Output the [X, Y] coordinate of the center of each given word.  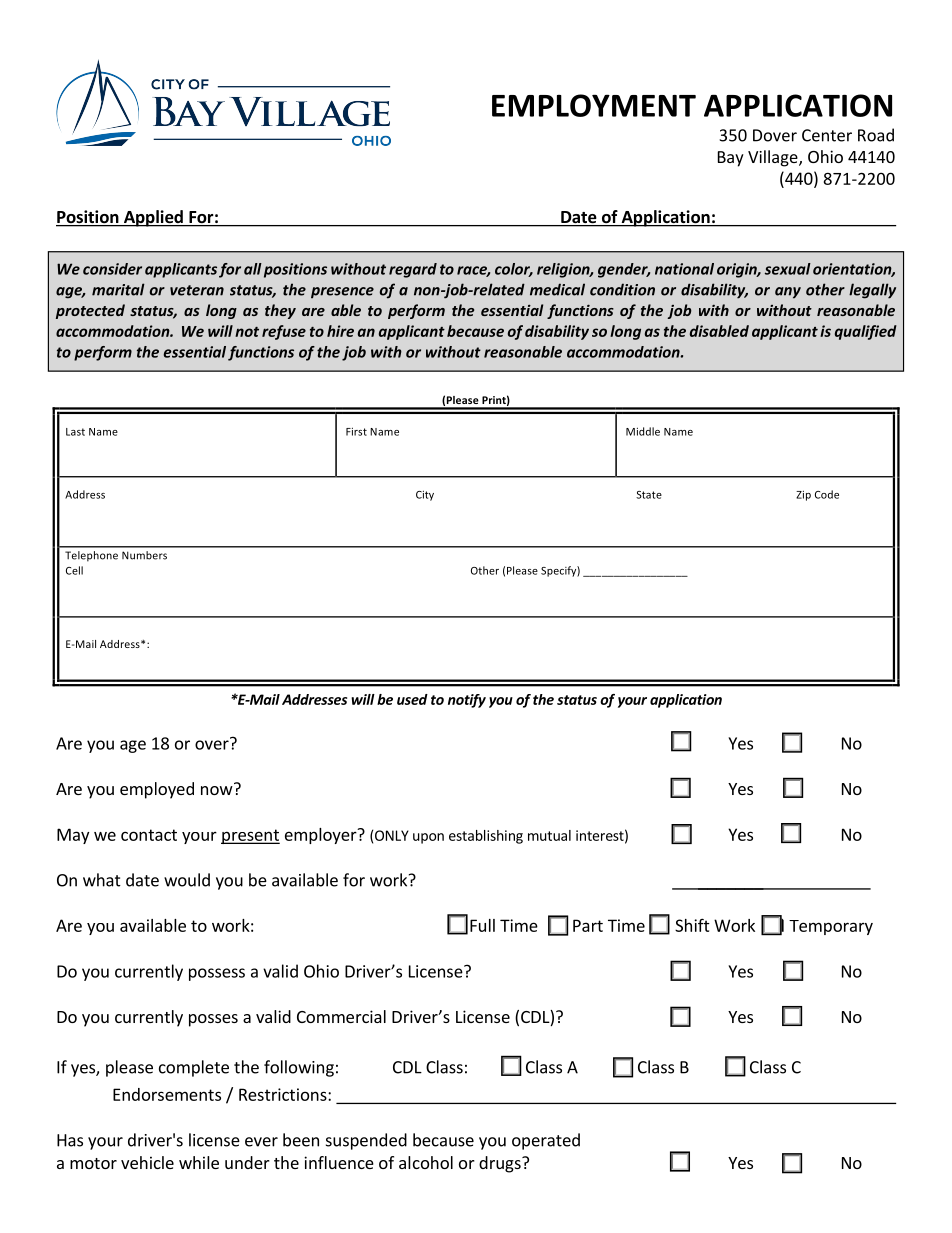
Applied [153, 218]
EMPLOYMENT [594, 105]
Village [774, 158]
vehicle [147, 1162]
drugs [501, 1164]
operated [546, 1141]
